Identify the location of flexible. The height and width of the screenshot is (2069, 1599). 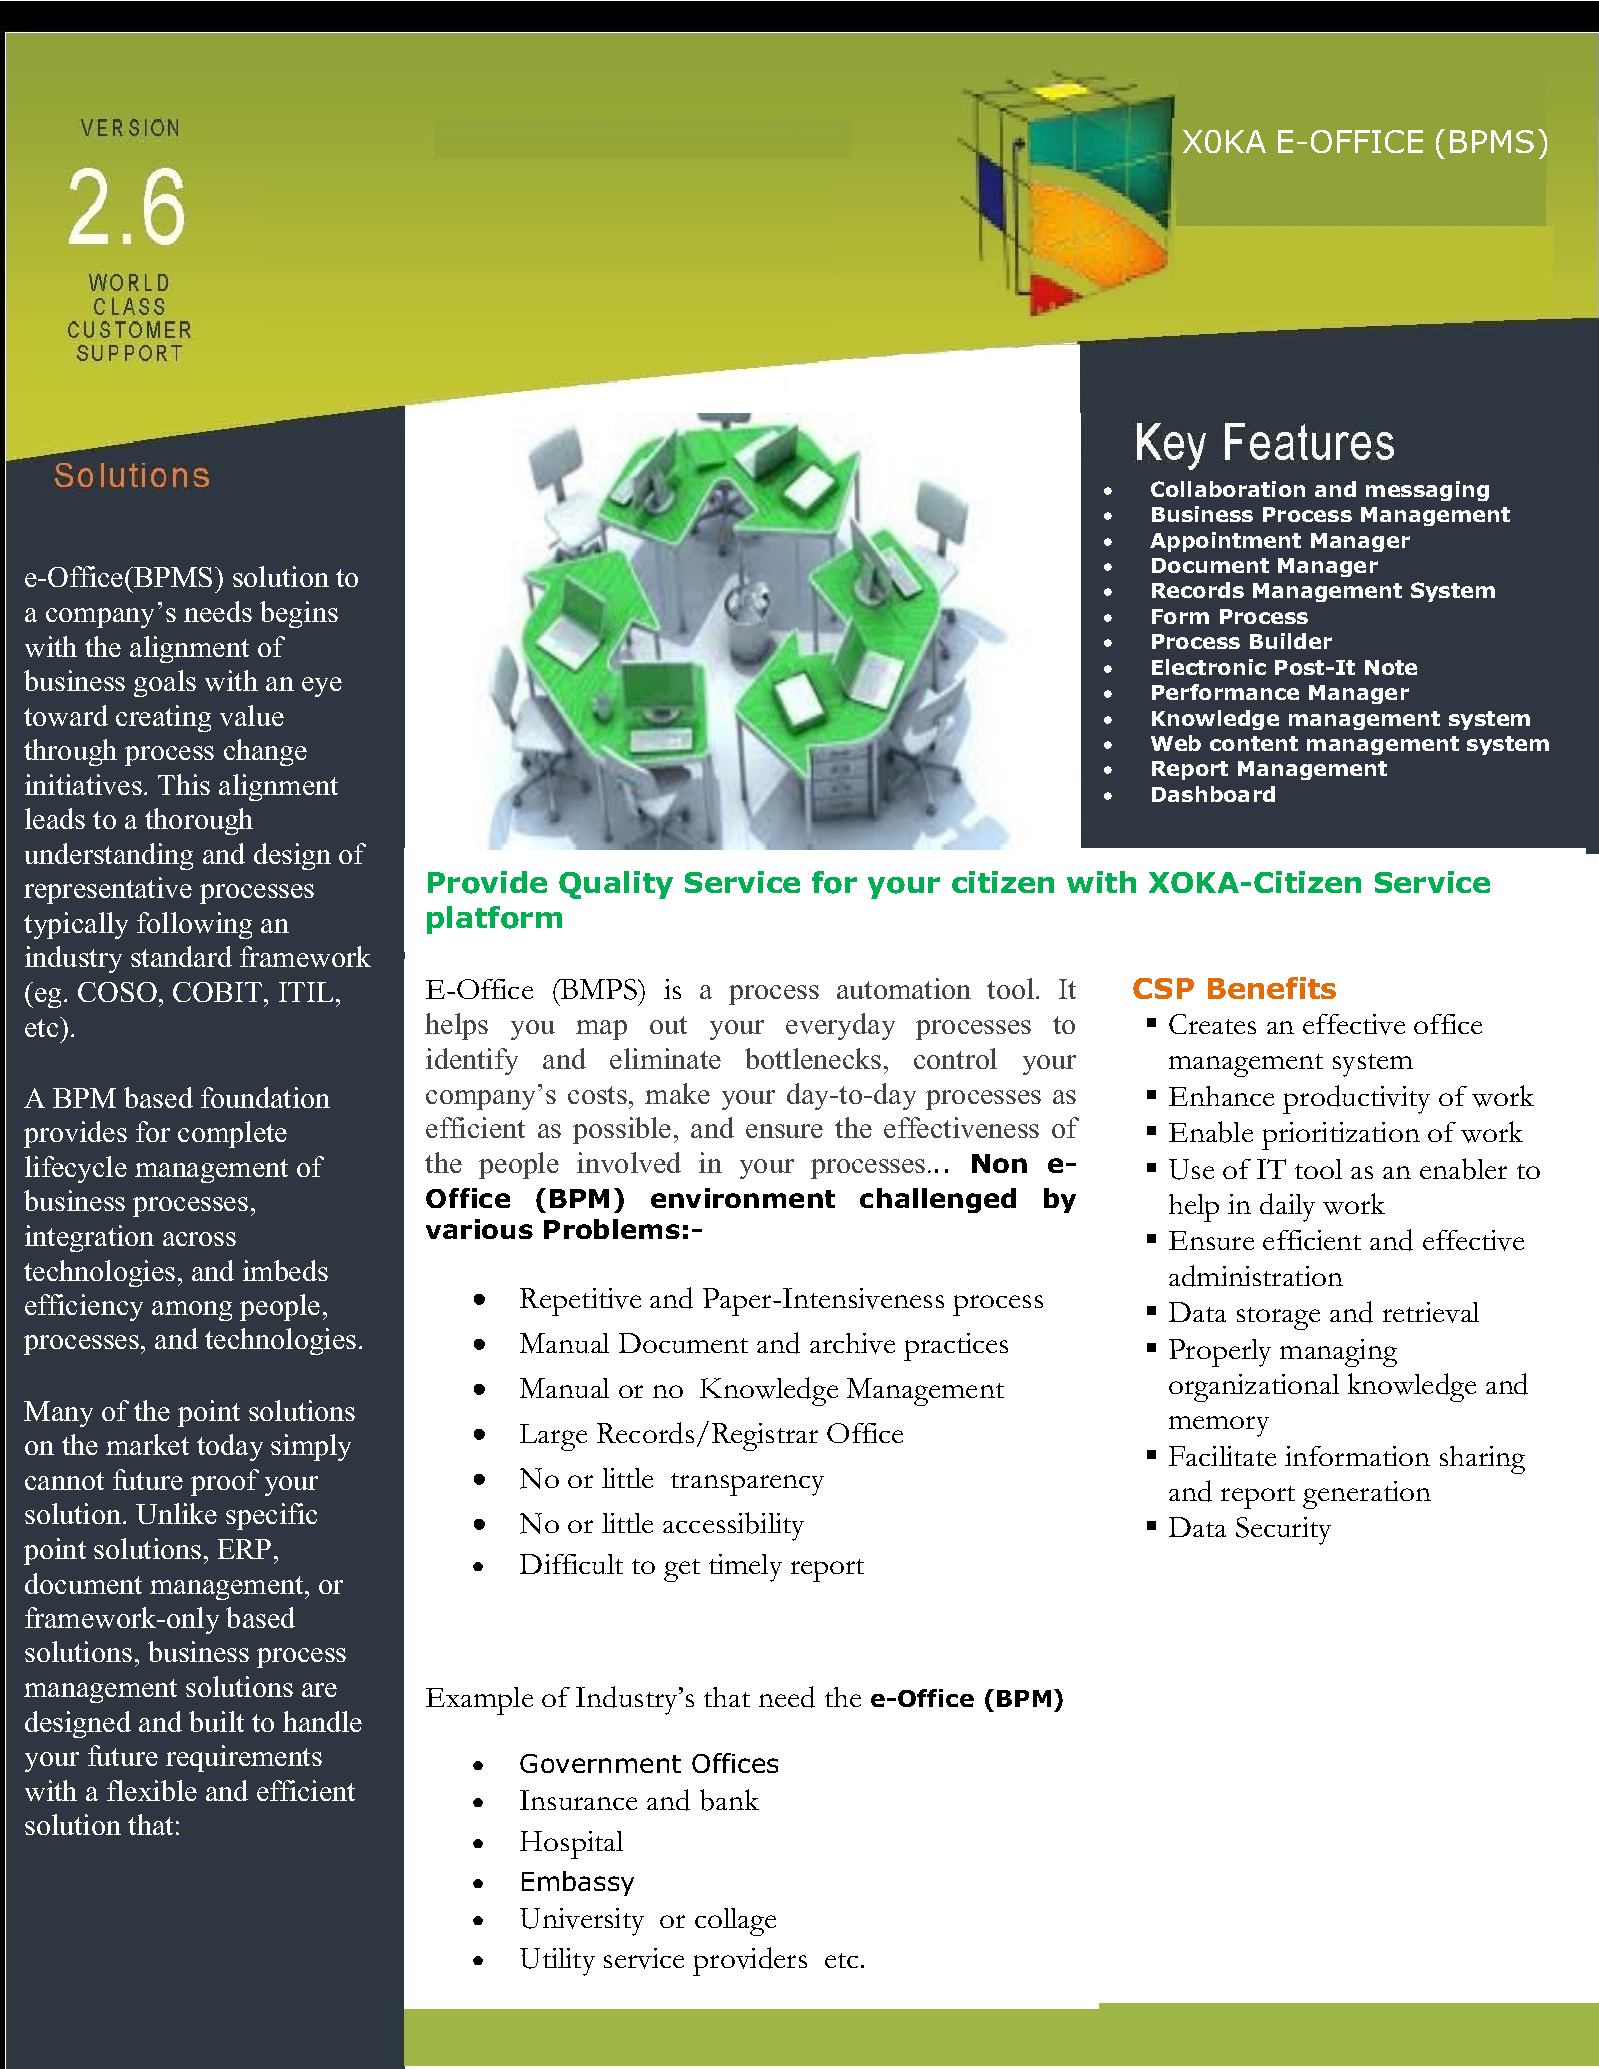
(152, 1790).
